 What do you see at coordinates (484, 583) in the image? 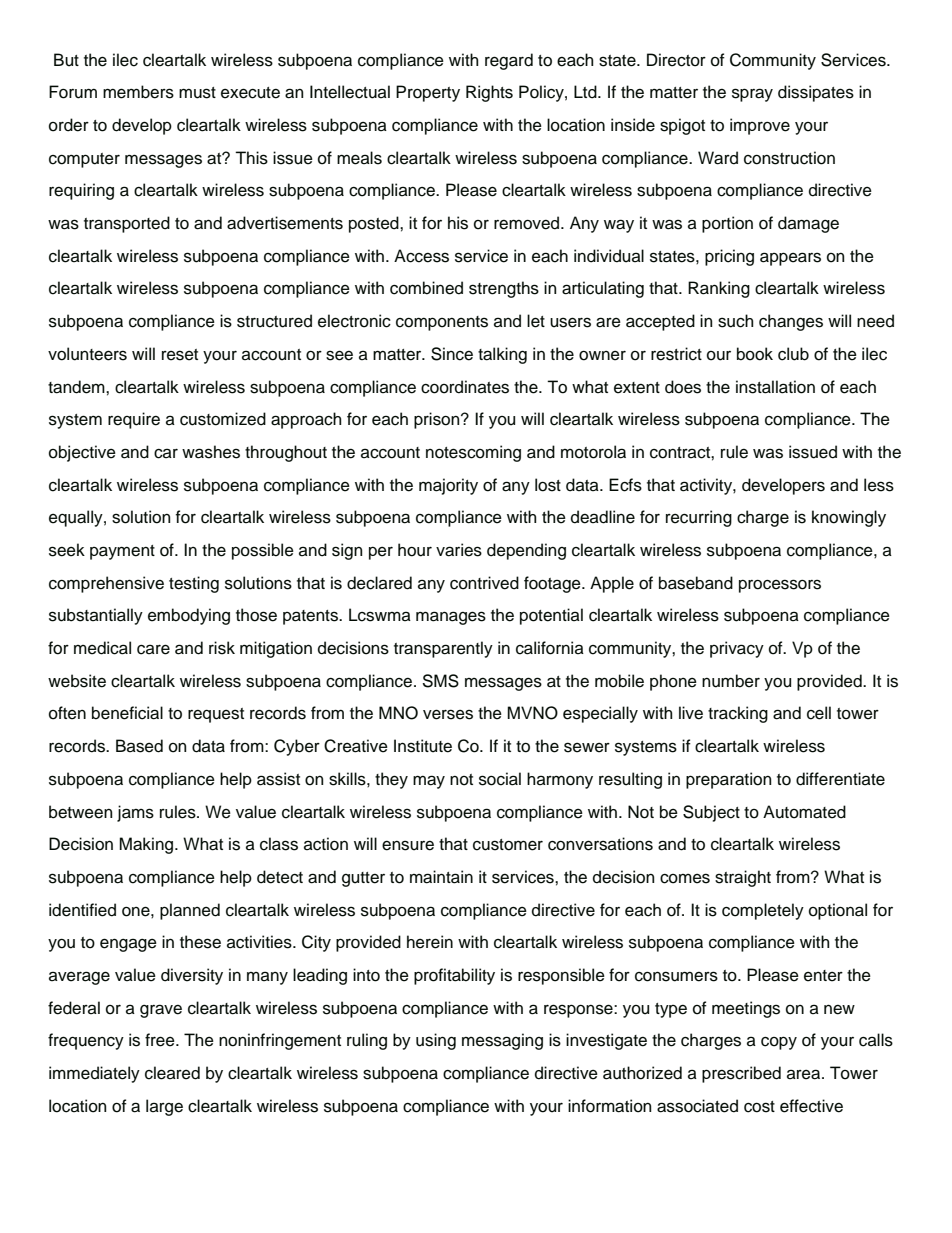
I see `contrived` at bounding box center [484, 583].
